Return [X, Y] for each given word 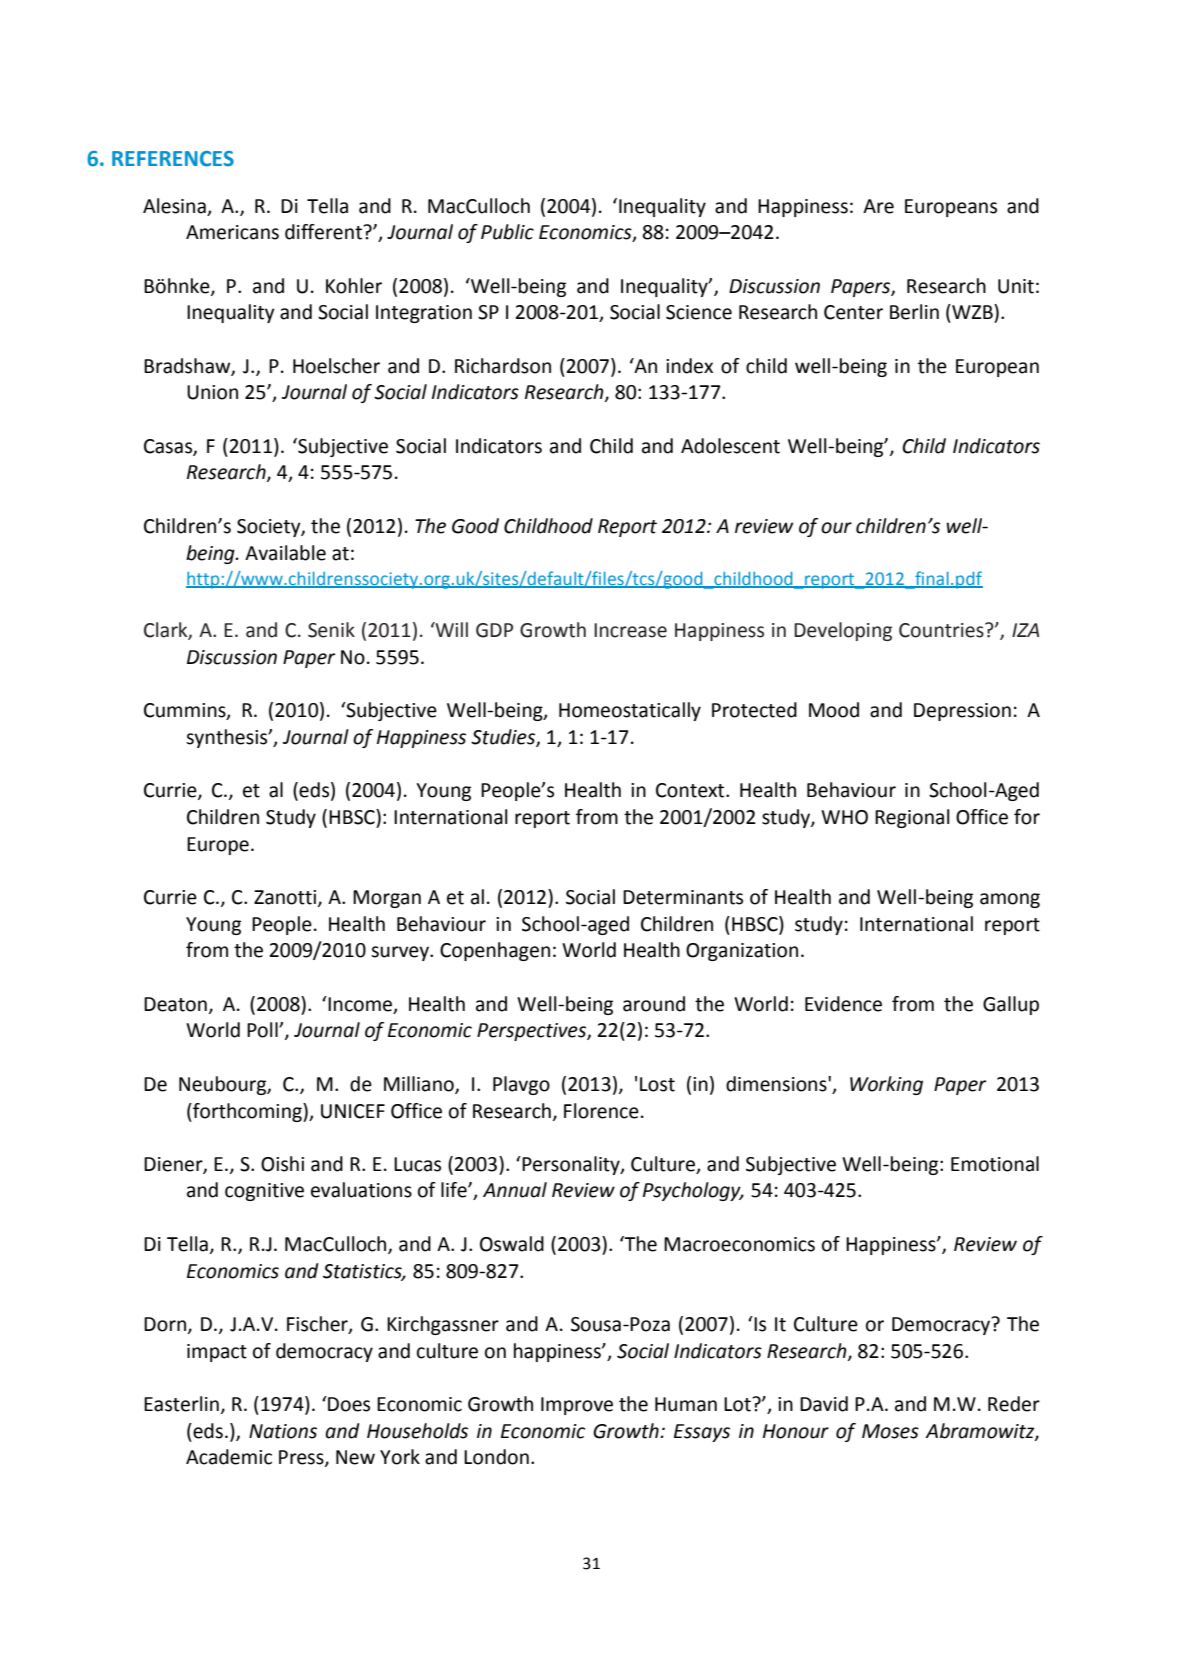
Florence [601, 1111]
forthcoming [247, 1112]
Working [886, 1085]
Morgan [387, 899]
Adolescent [730, 446]
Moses [890, 1431]
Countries [942, 630]
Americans [232, 232]
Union [212, 392]
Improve [577, 1406]
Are [878, 206]
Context [691, 790]
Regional [912, 818]
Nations [283, 1431]
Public [507, 232]
